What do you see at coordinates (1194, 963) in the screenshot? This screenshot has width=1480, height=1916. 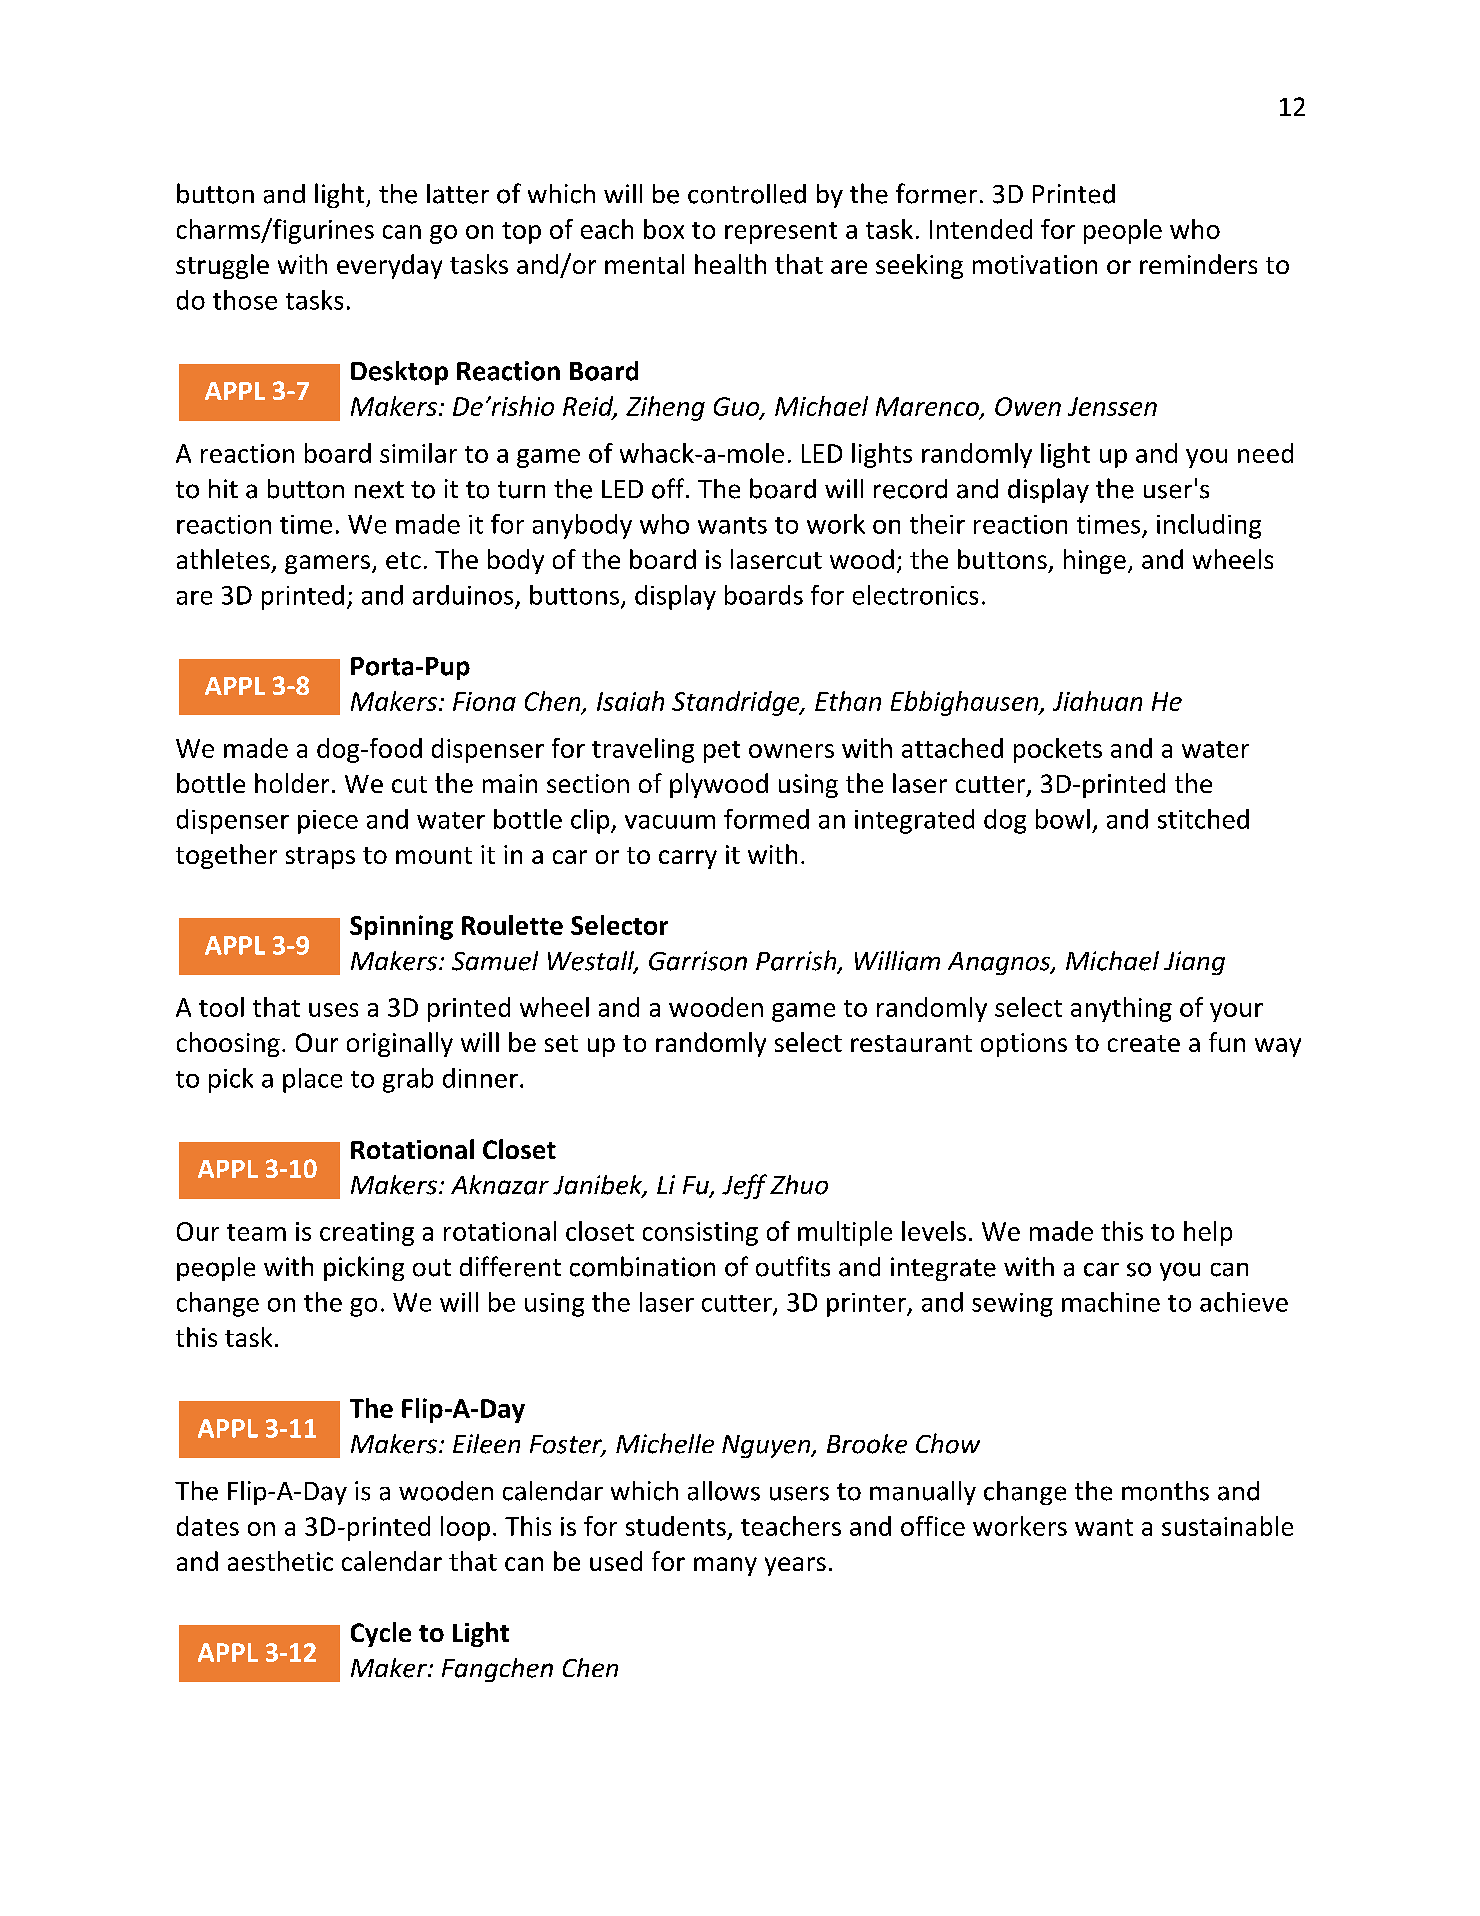 I see `Jiang` at bounding box center [1194, 963].
